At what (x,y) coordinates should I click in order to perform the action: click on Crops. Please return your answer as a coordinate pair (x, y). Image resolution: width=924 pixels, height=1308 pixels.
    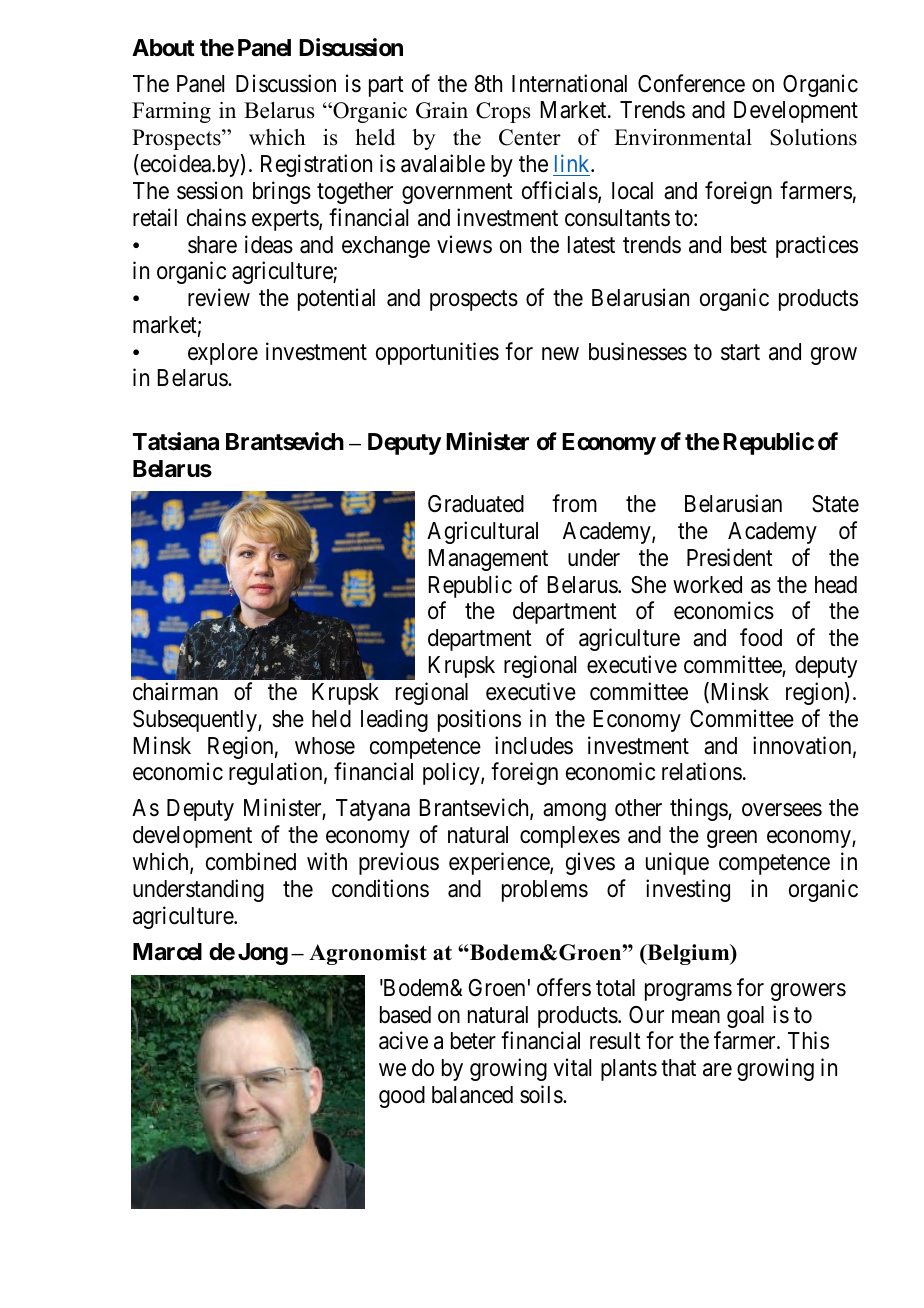
    Looking at the image, I should click on (503, 112).
